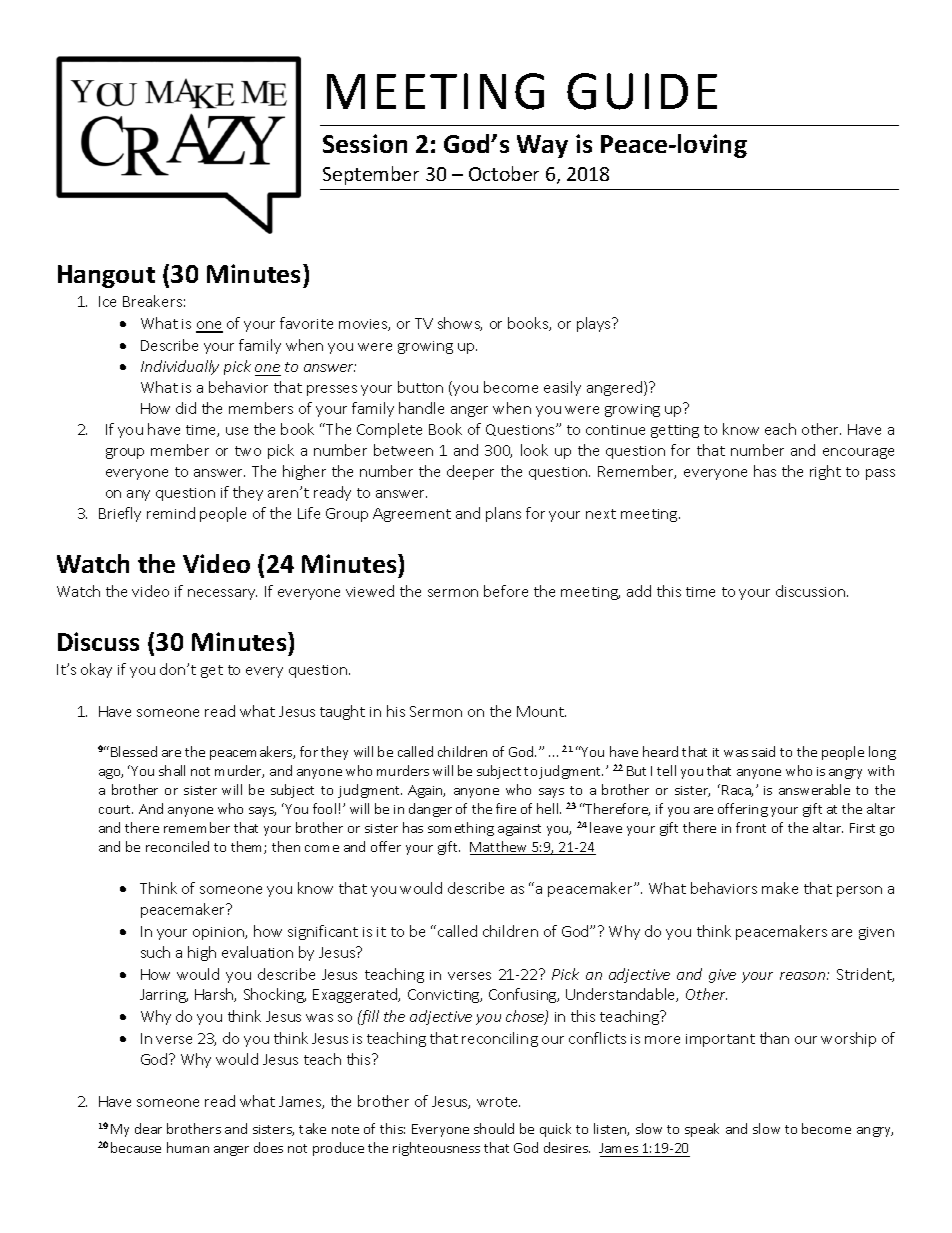 This screenshot has height=1233, width=952. I want to click on should, so click(494, 1128).
